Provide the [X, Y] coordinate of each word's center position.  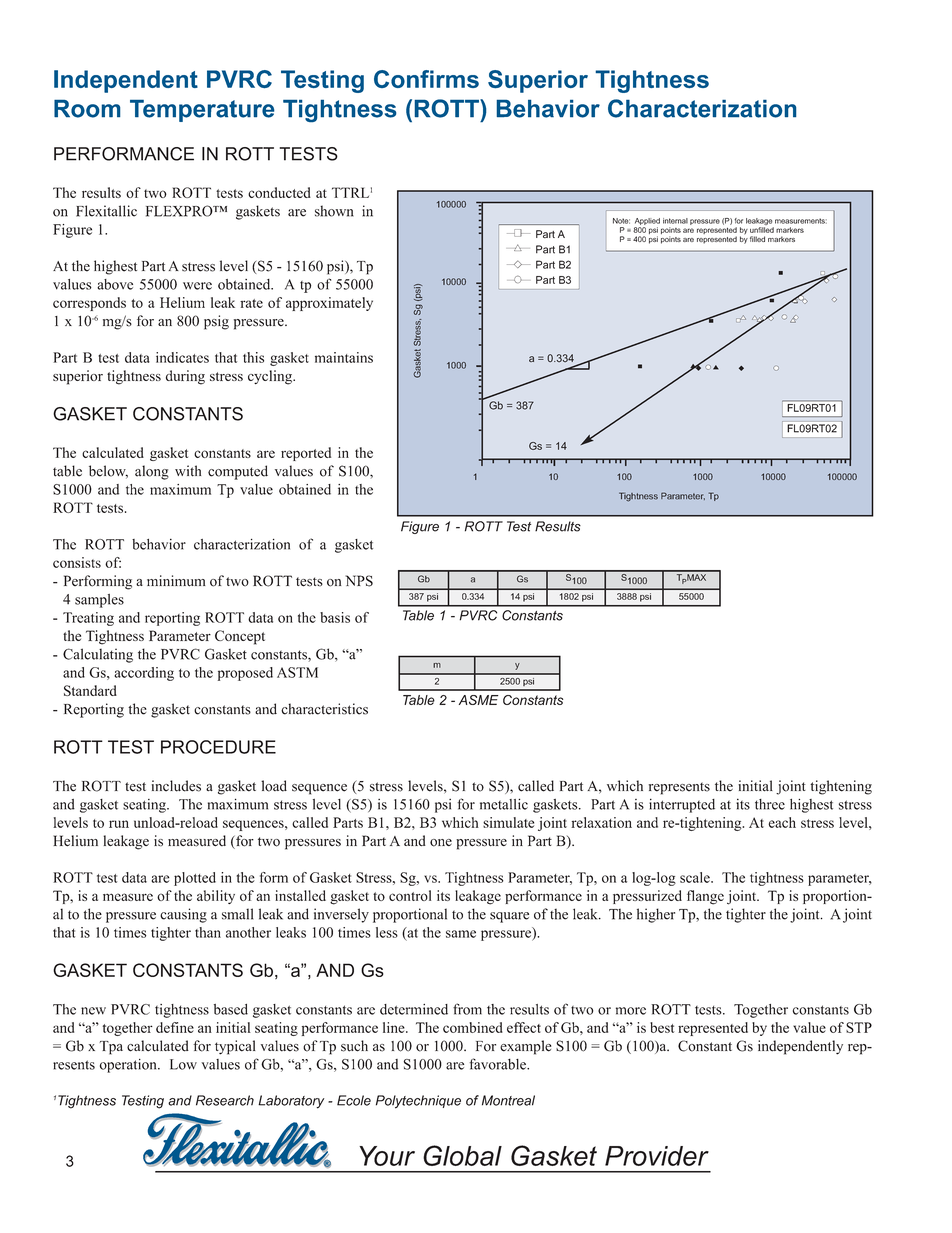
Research [225, 1100]
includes [176, 786]
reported [306, 454]
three [770, 804]
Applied [647, 223]
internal [675, 221]
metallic [504, 804]
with [188, 471]
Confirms [426, 79]
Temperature [202, 111]
